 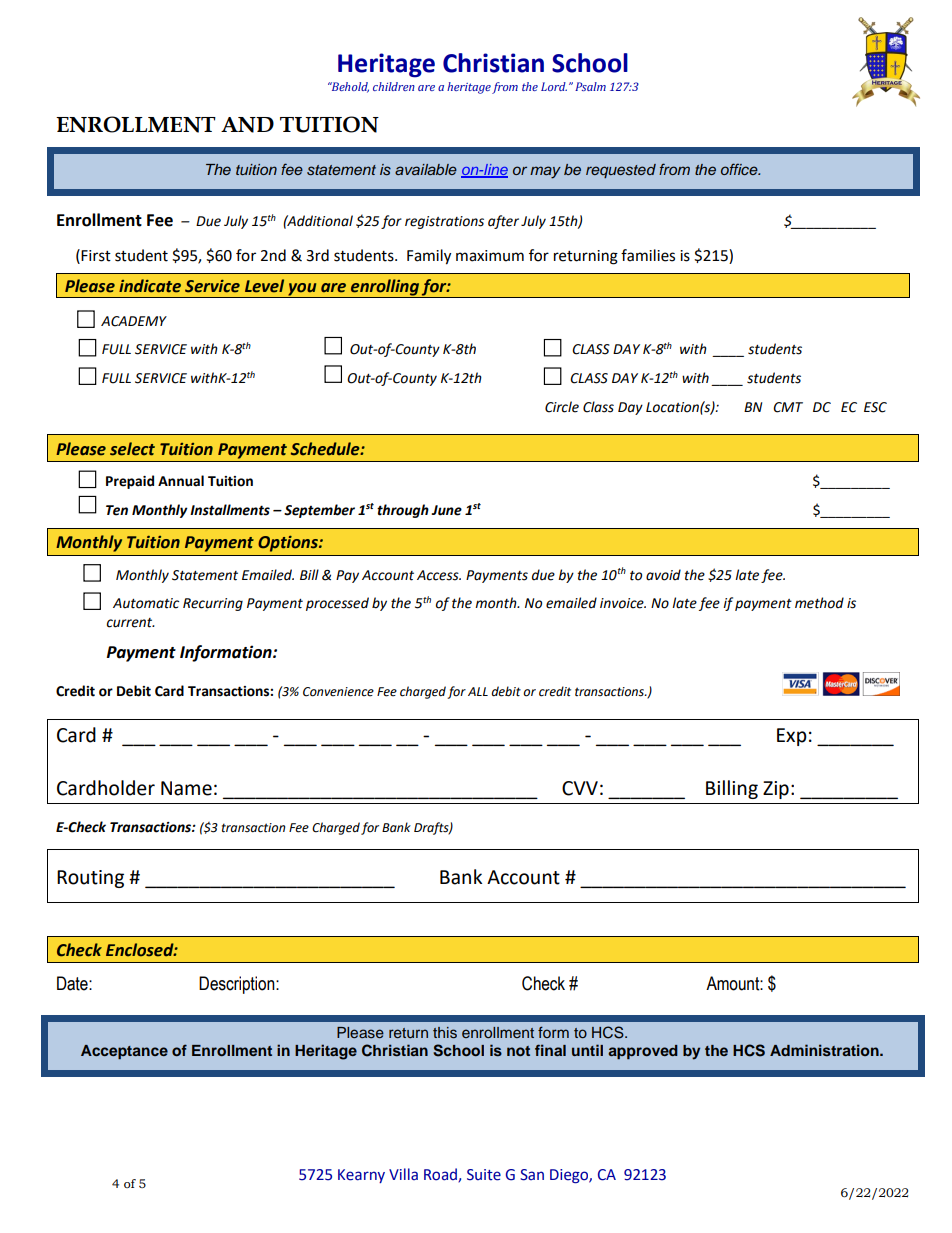 What do you see at coordinates (385, 288) in the image?
I see `enrolling` at bounding box center [385, 288].
